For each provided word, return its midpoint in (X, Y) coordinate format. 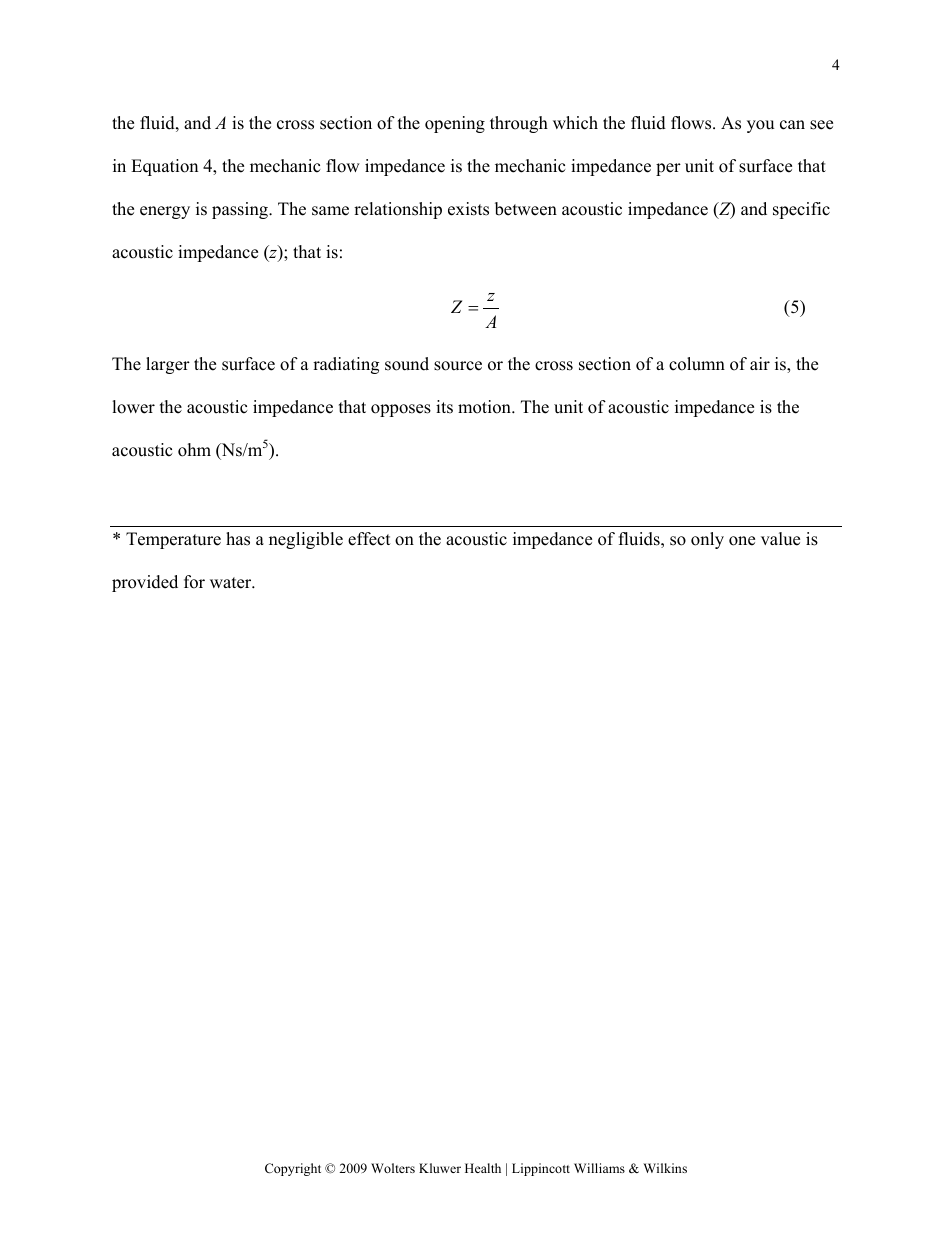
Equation (164, 167)
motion (485, 407)
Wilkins (665, 1168)
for (194, 582)
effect (369, 539)
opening (455, 124)
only (707, 540)
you (760, 126)
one (742, 541)
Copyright (293, 1169)
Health (483, 1168)
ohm (194, 450)
